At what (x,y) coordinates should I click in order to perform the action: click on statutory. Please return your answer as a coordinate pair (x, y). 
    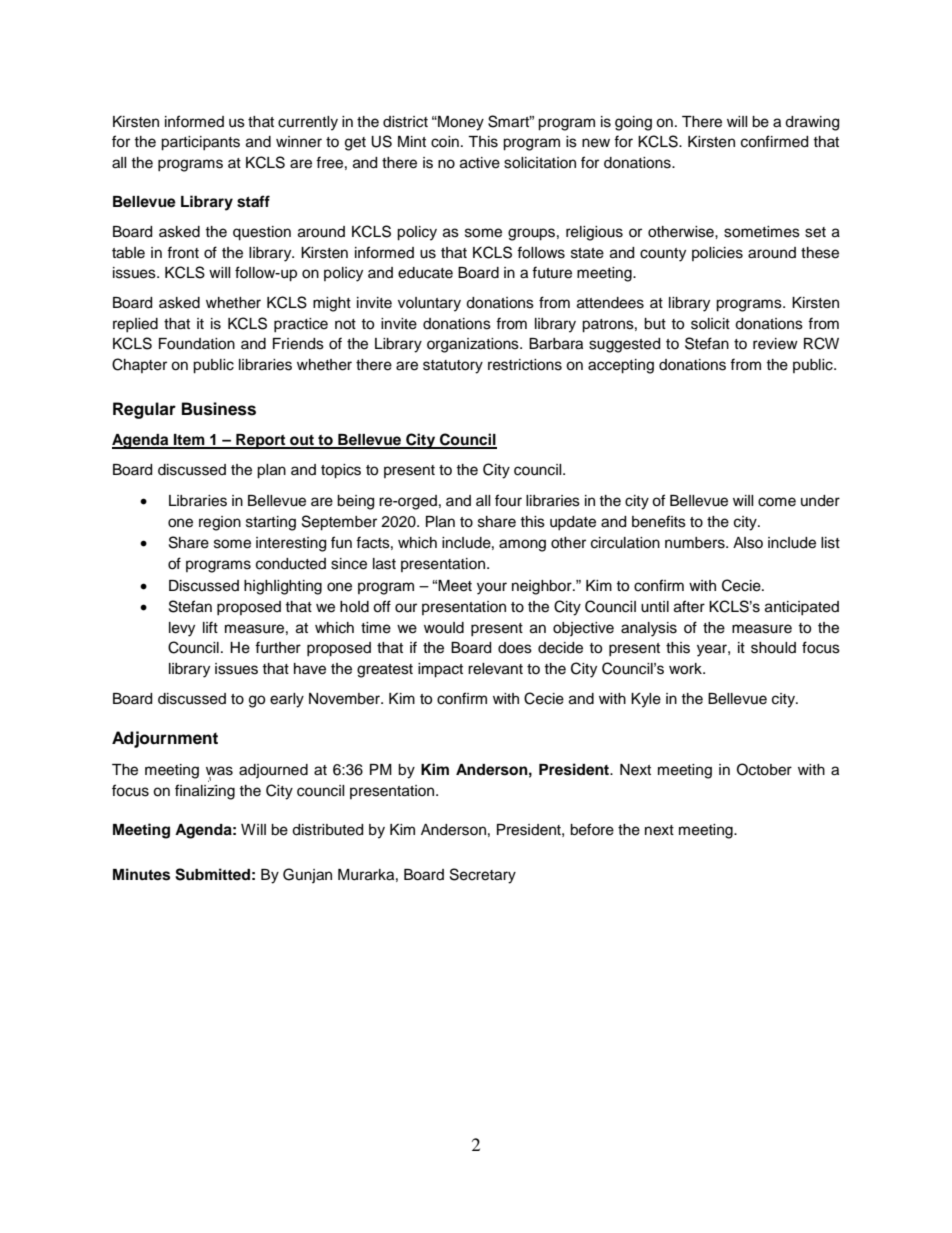
    Looking at the image, I should click on (453, 367).
